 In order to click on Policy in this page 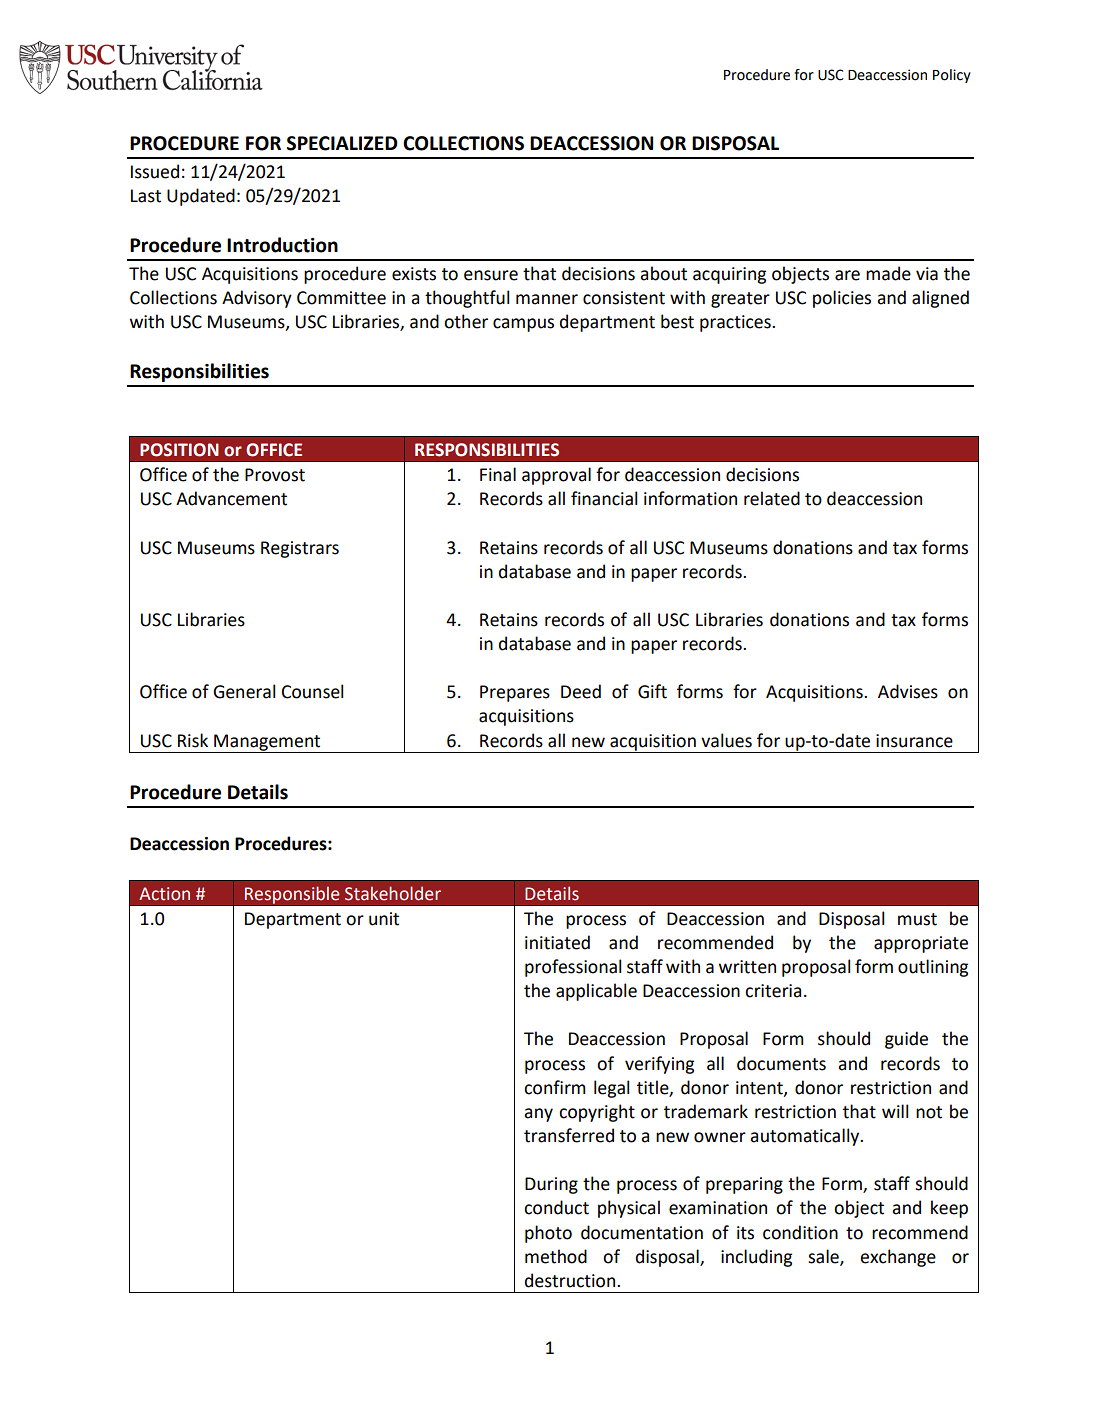, I will do `click(952, 76)`.
